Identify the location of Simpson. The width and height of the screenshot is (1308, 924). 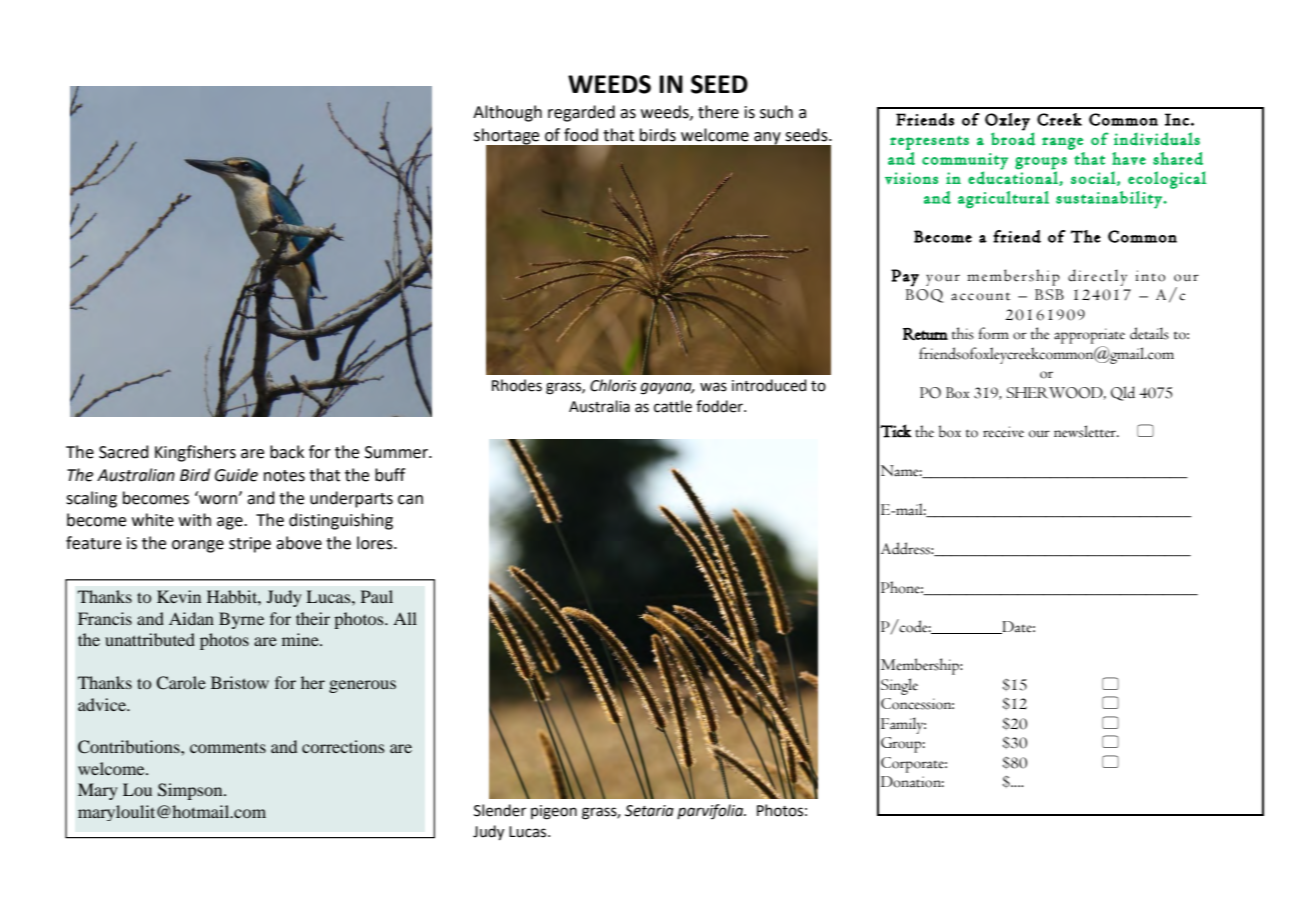
(191, 791).
